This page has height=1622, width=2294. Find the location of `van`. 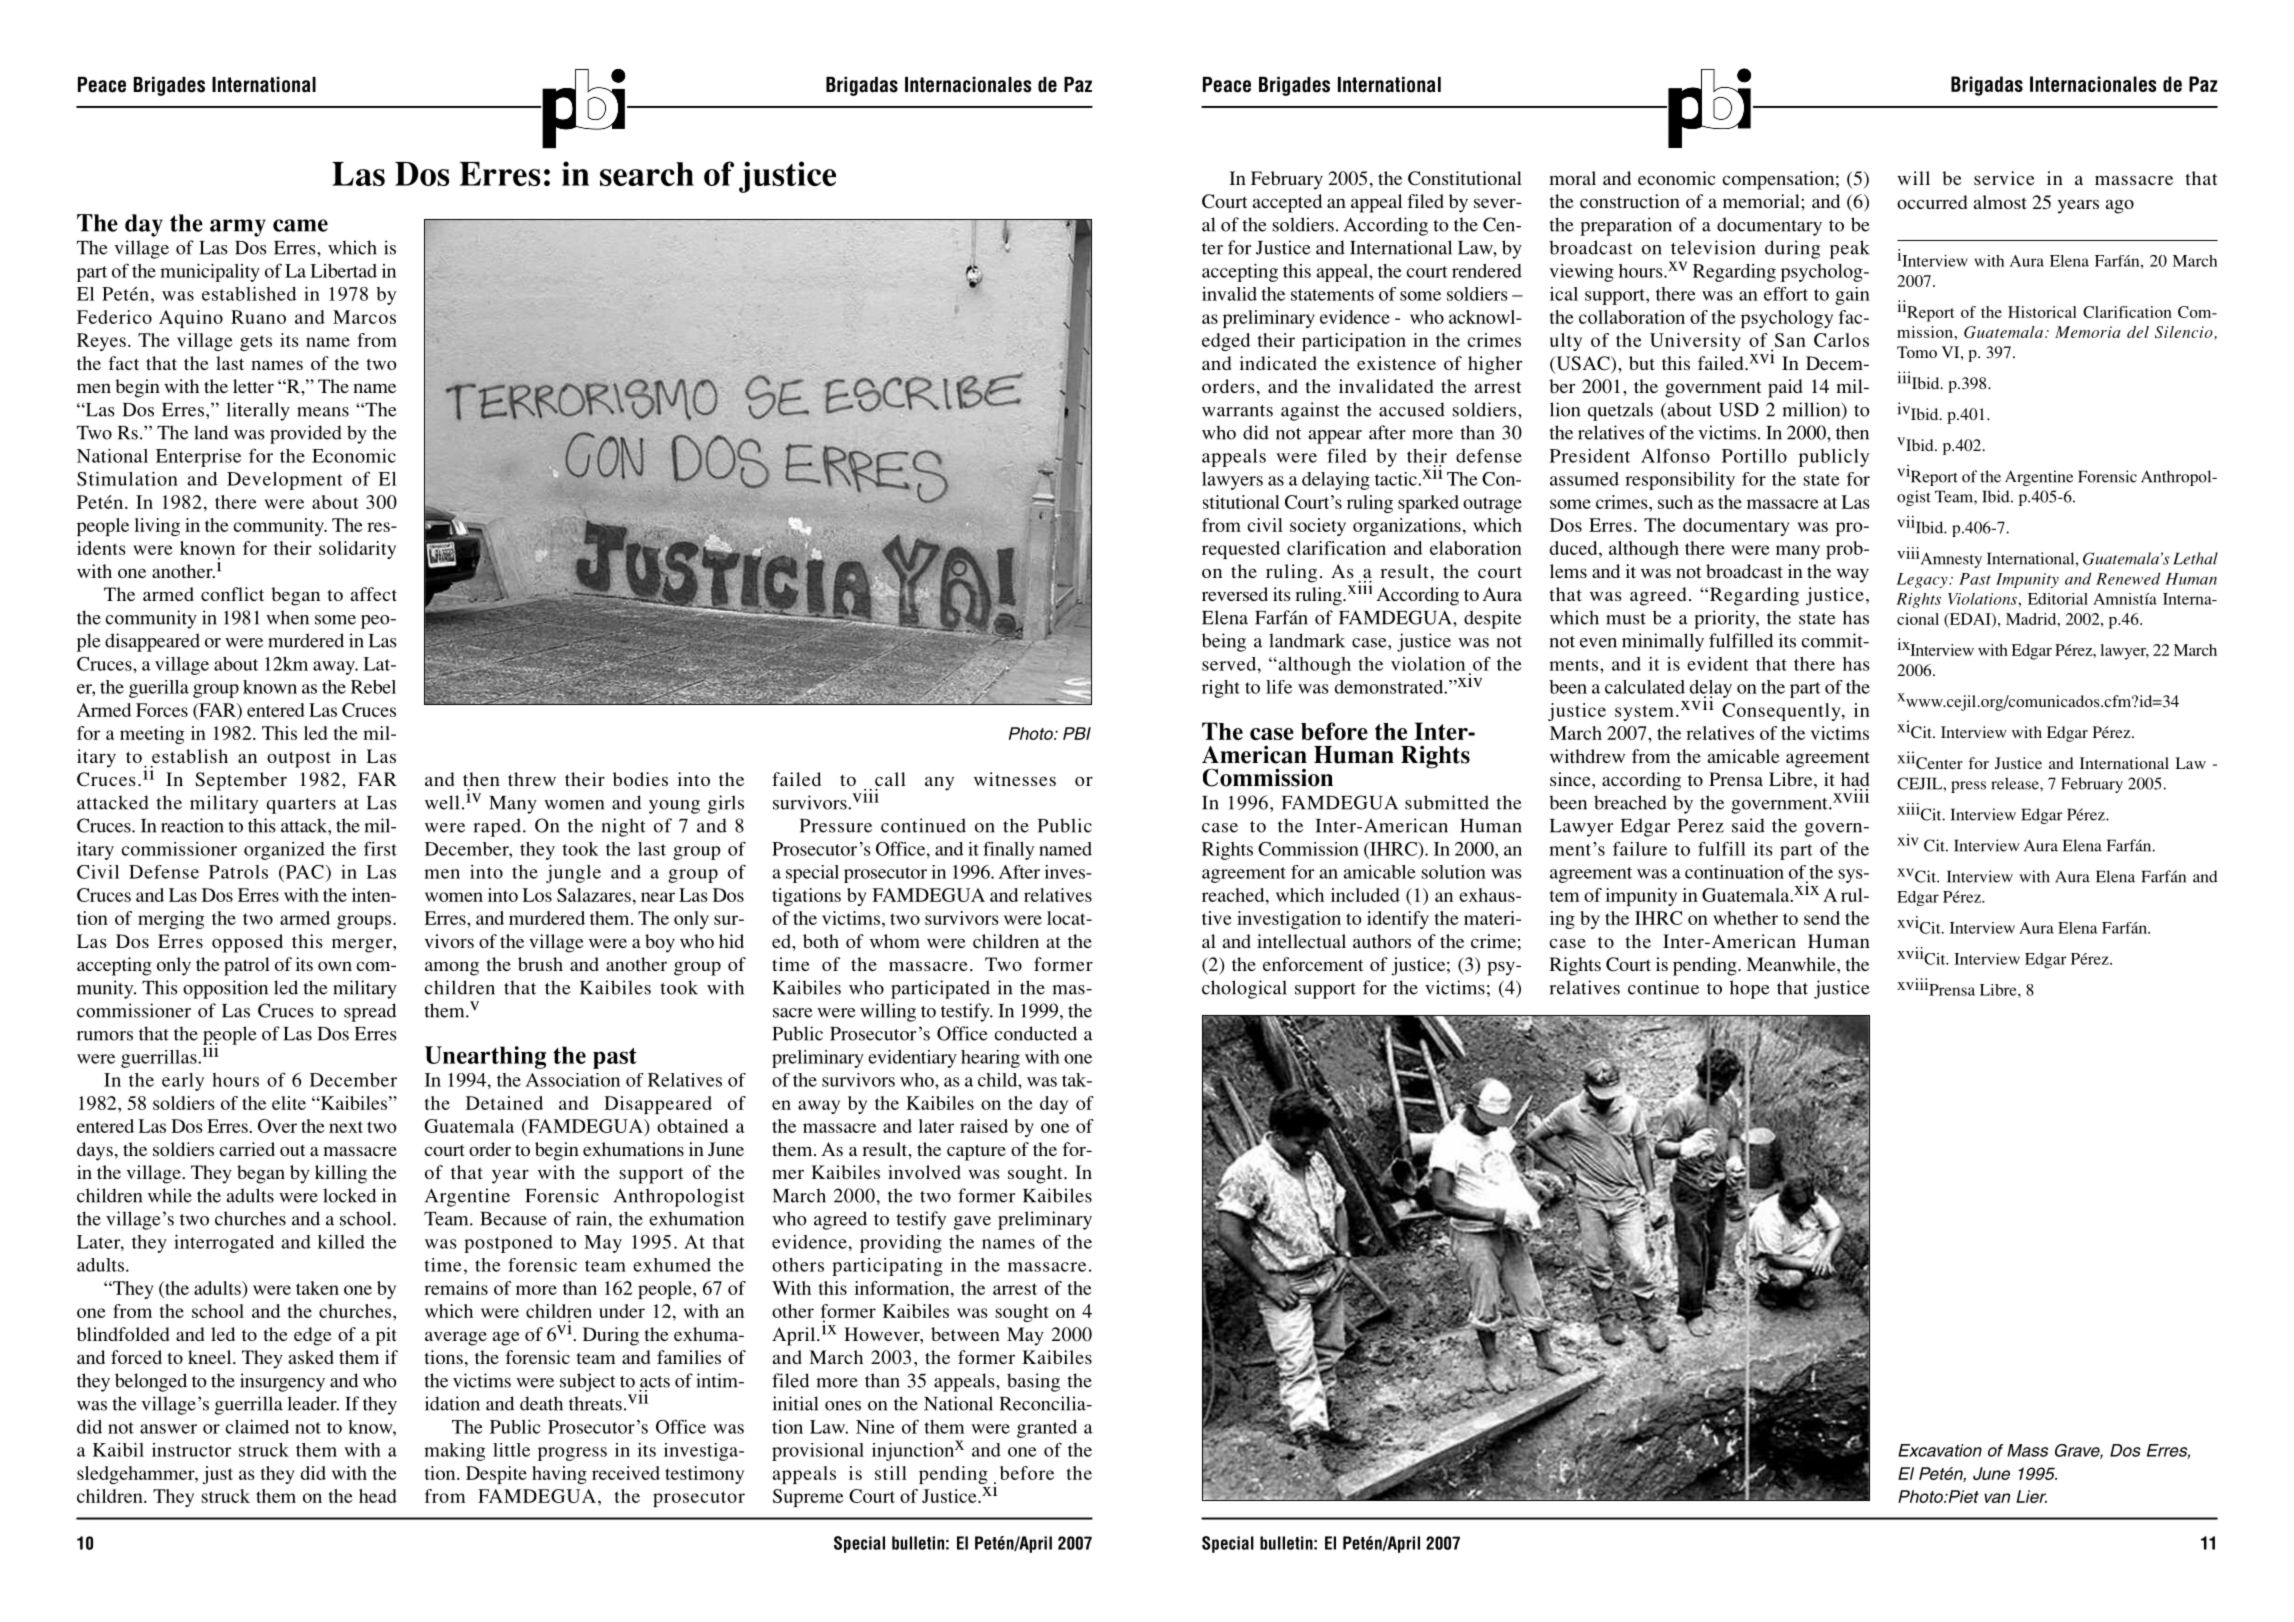

van is located at coordinates (1997, 1498).
